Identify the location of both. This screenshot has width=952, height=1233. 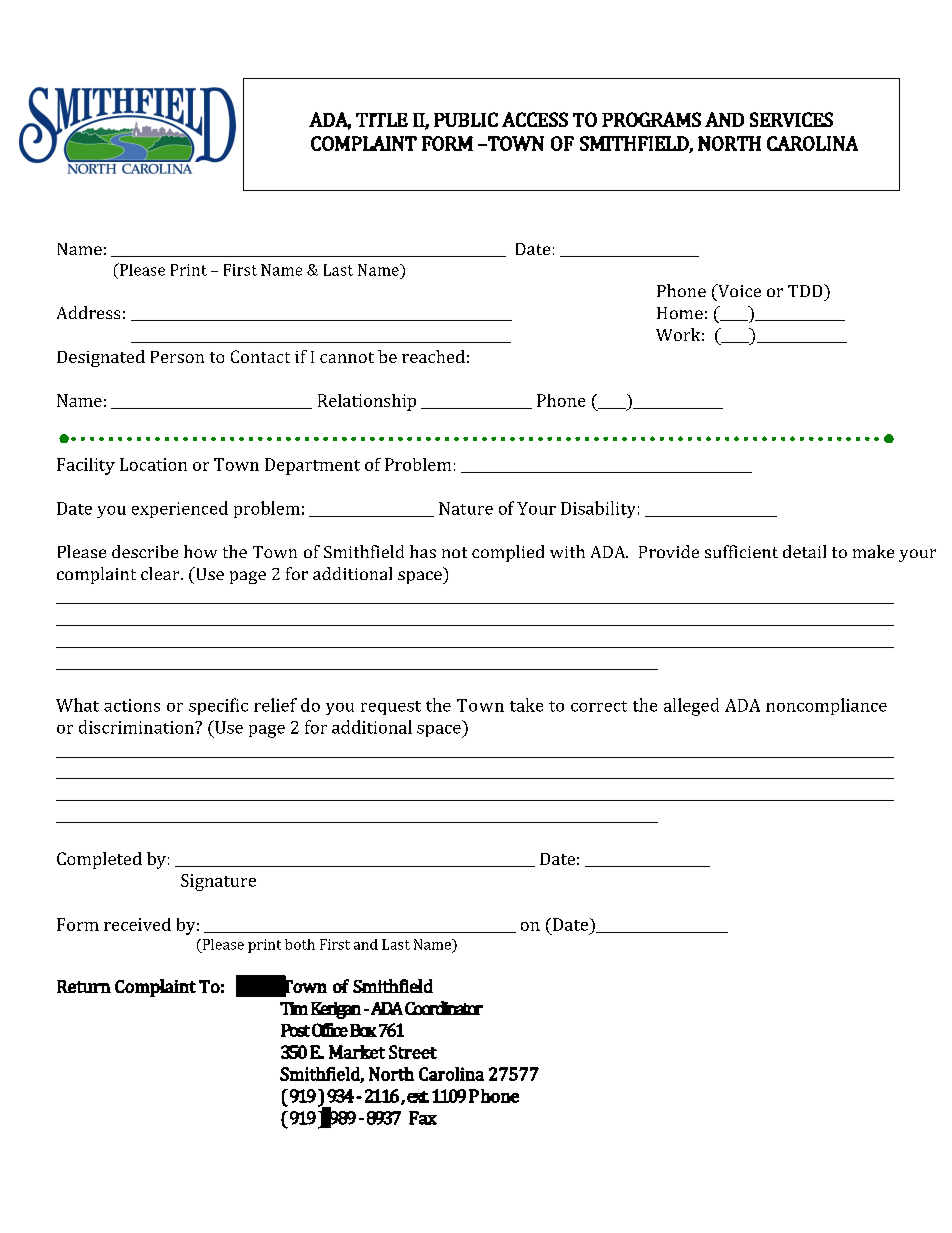
(300, 944).
